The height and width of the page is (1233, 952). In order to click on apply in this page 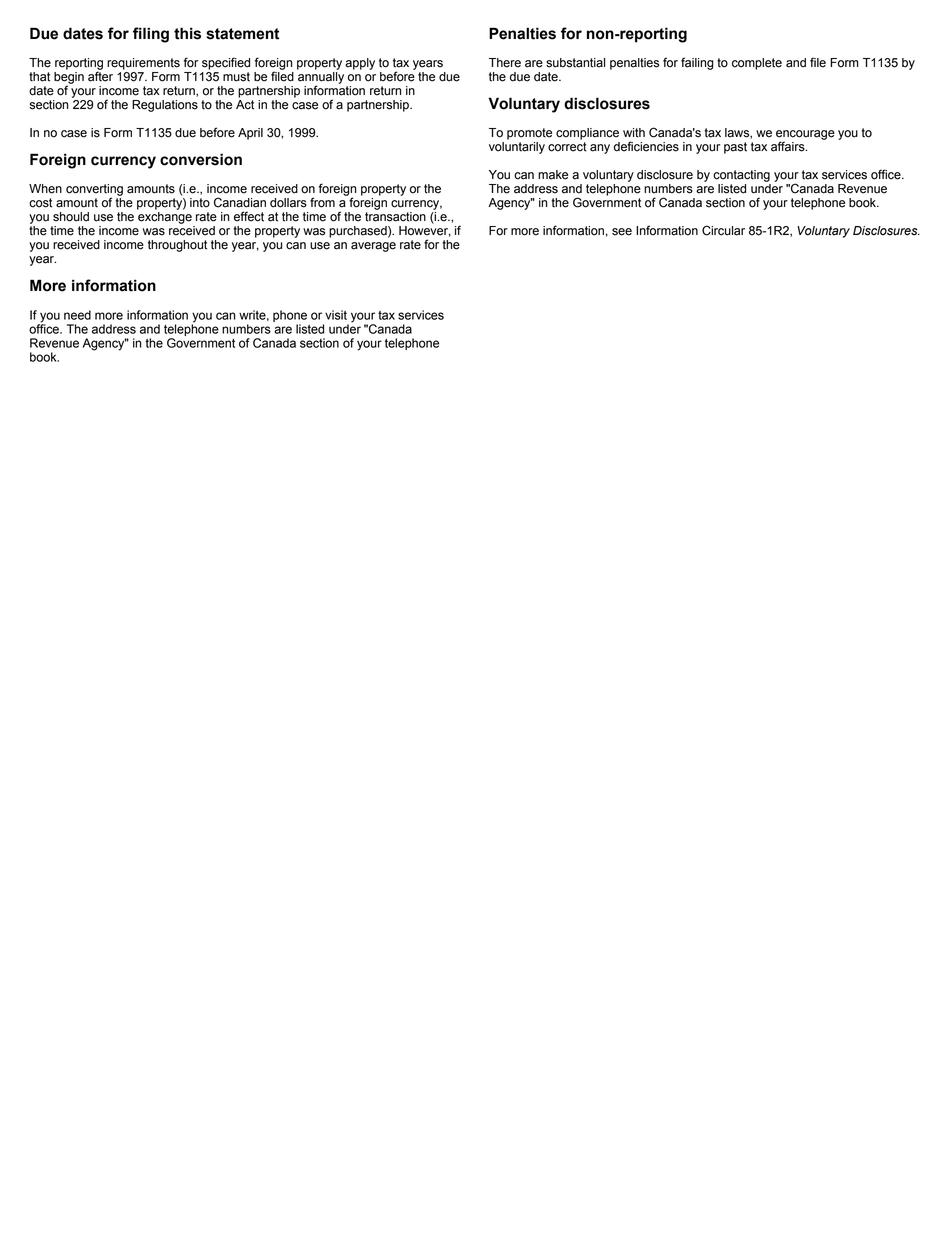, I will do `click(360, 64)`.
